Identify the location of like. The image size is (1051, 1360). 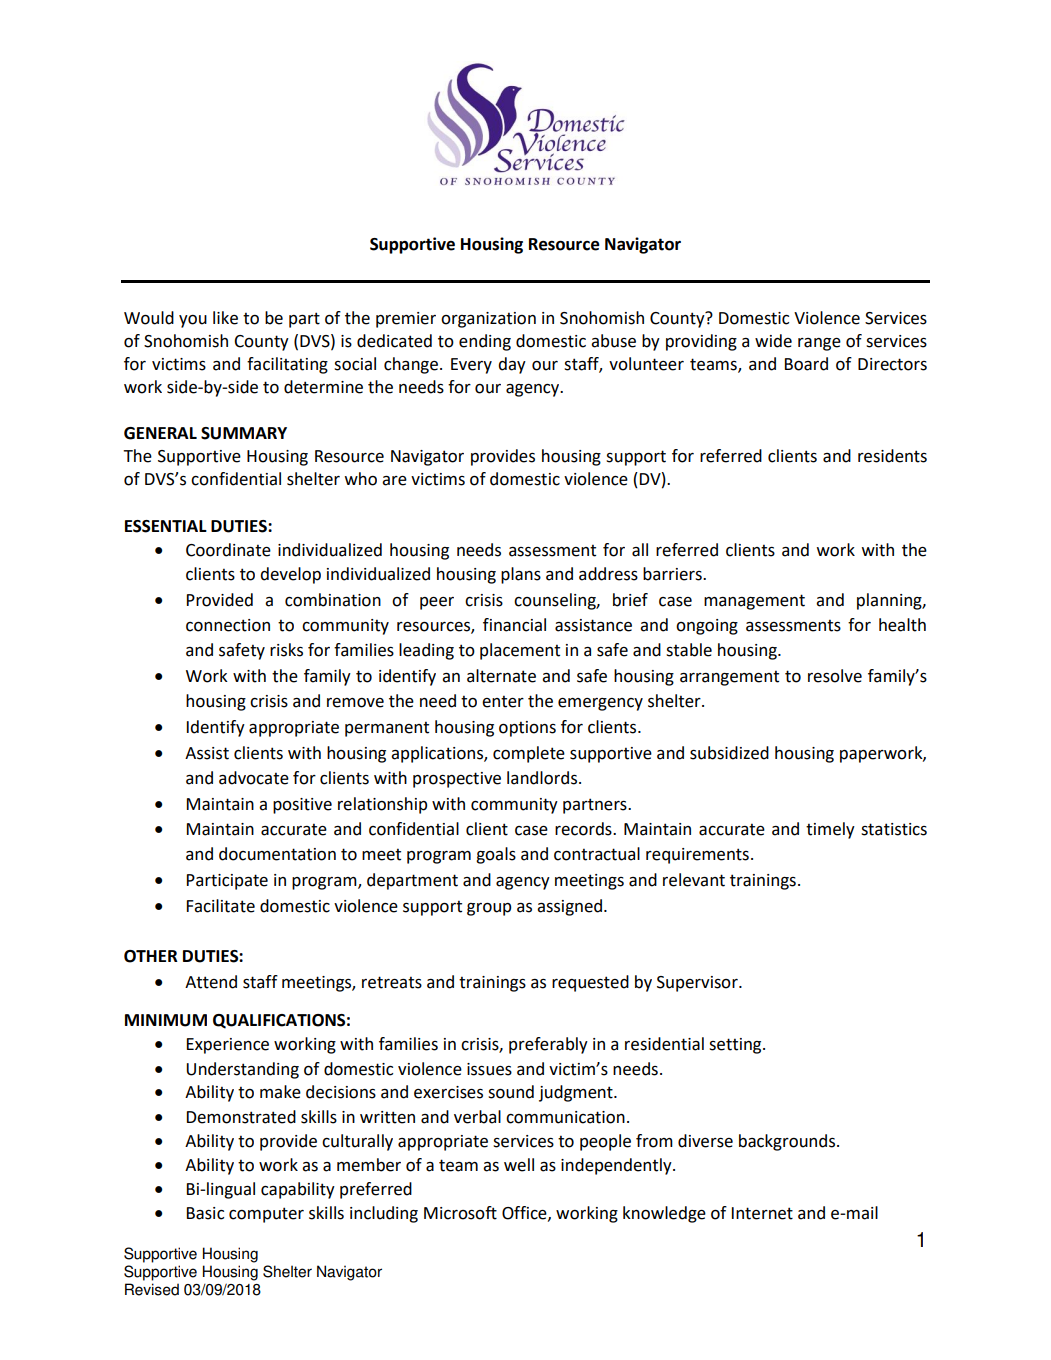
(225, 318).
